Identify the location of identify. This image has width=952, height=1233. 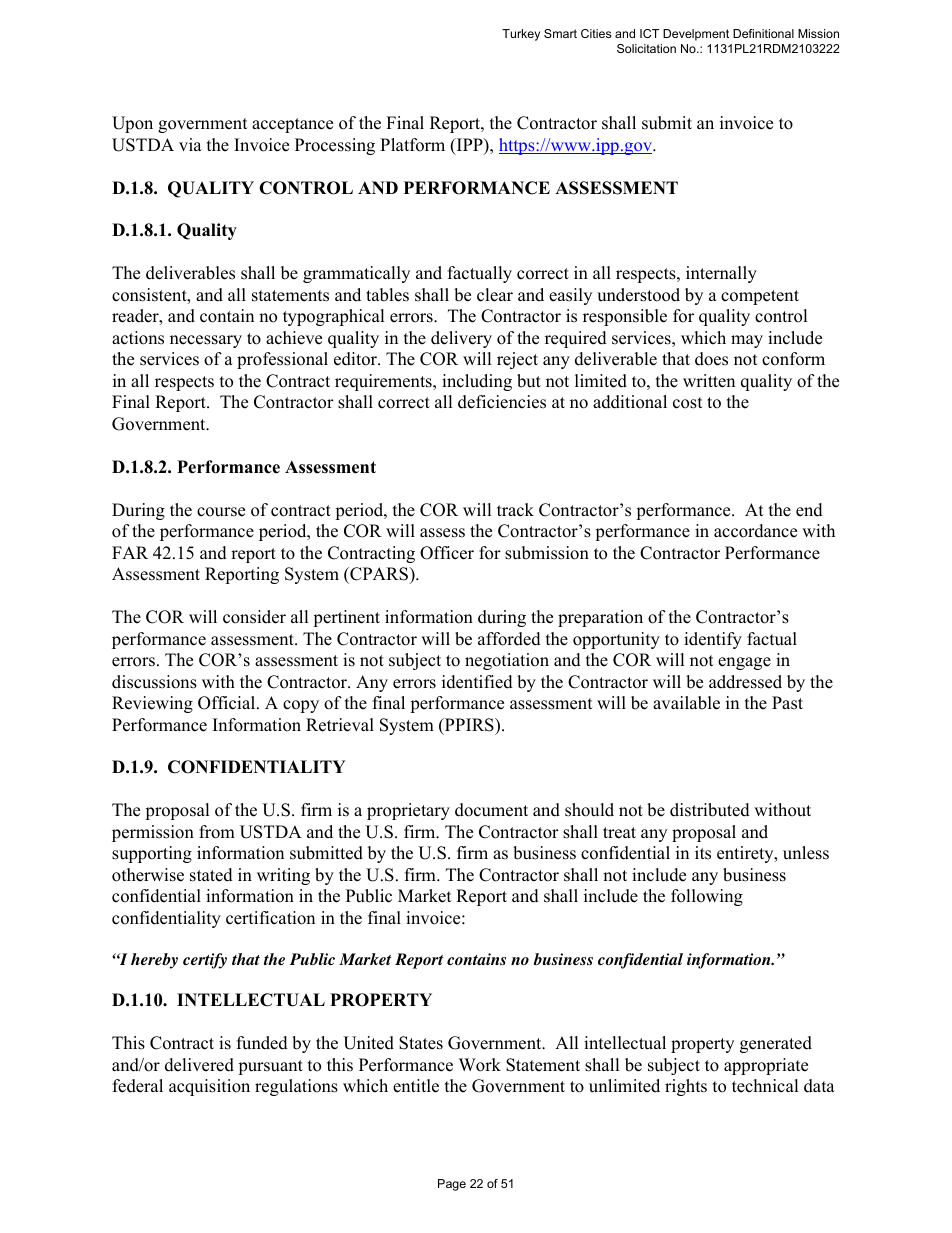
(713, 640).
